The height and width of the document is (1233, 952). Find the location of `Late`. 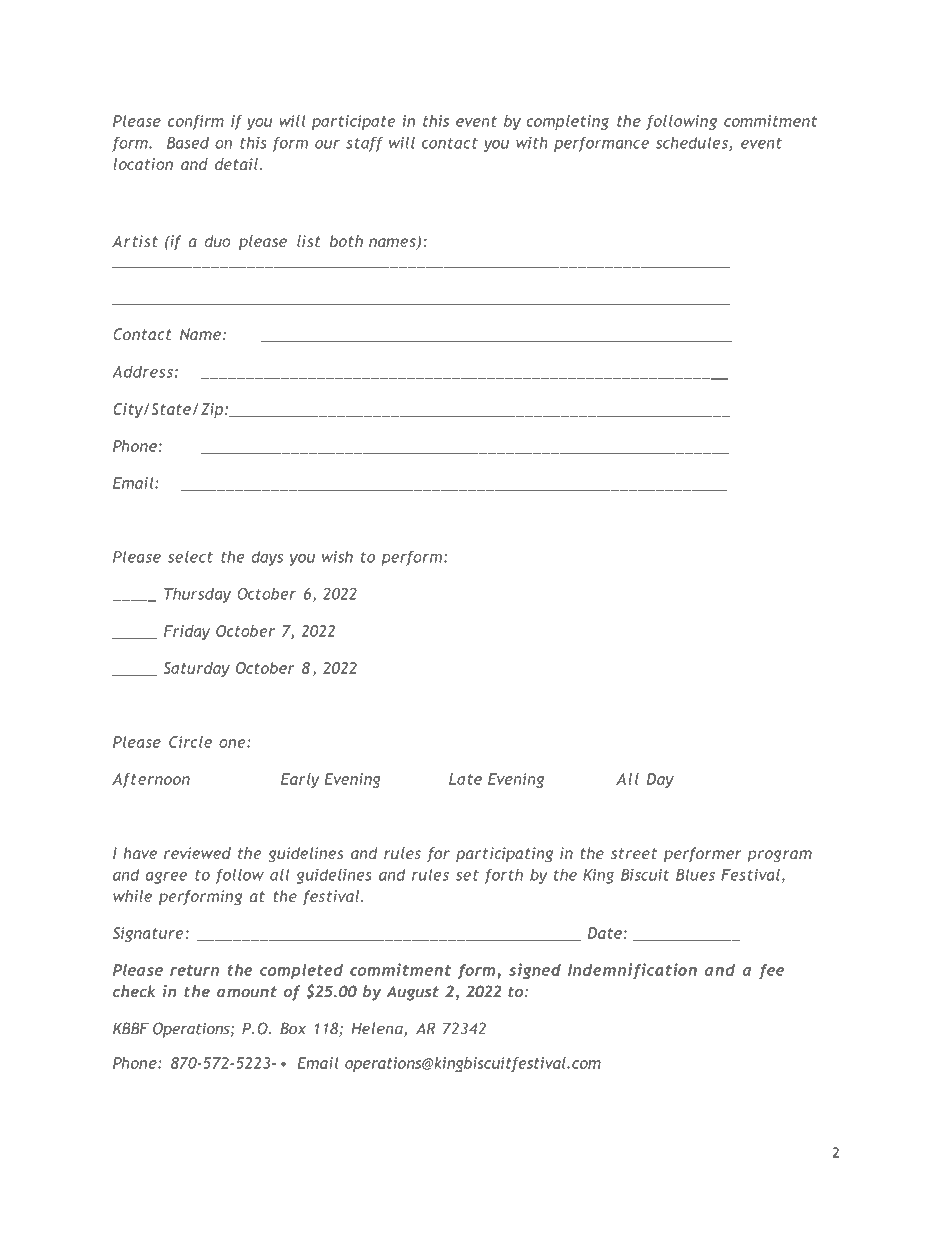

Late is located at coordinates (465, 779).
